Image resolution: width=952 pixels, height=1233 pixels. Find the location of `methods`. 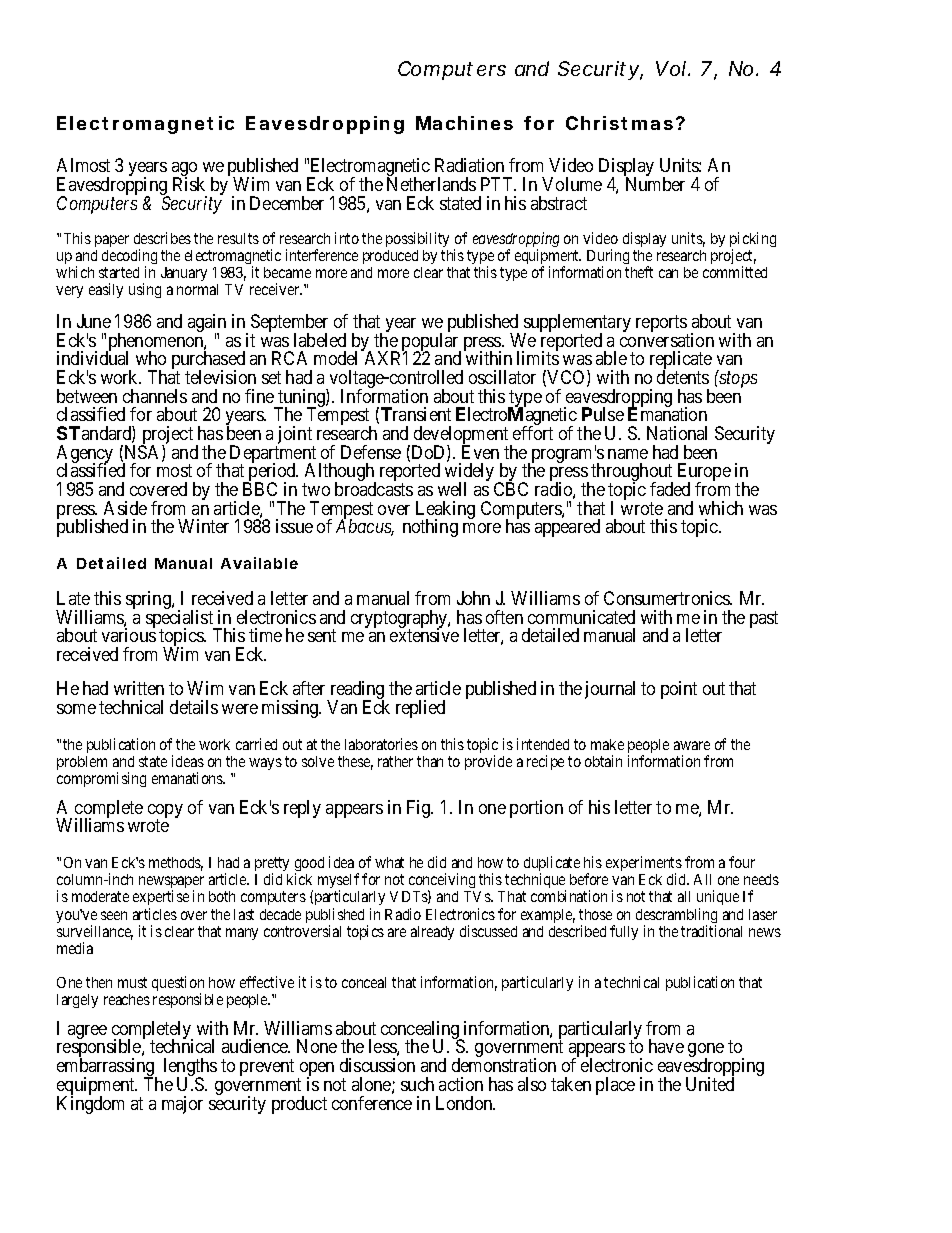

methods is located at coordinates (176, 864).
